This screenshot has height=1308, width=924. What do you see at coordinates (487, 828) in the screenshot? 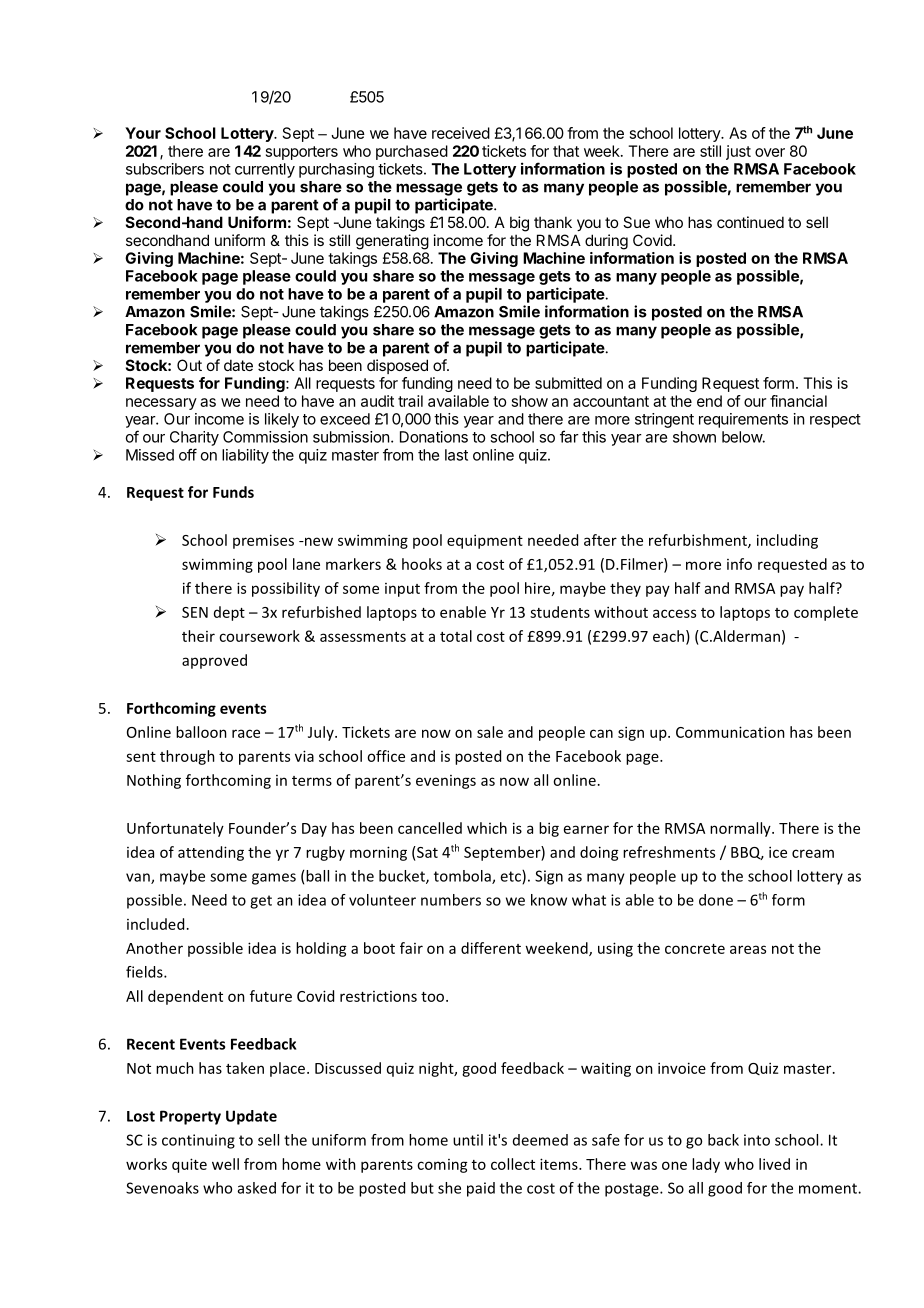
I see `which` at bounding box center [487, 828].
